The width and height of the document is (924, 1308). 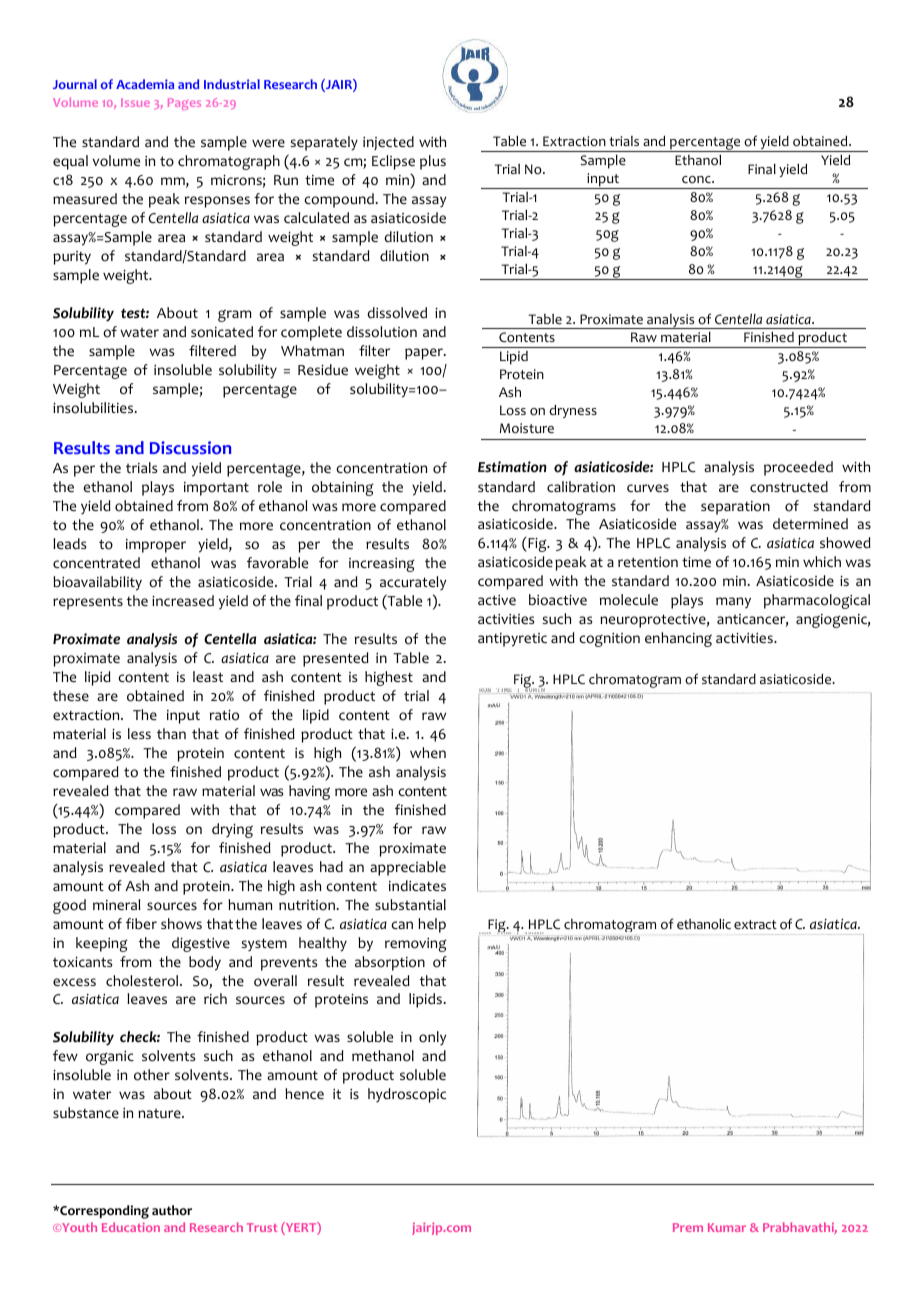 What do you see at coordinates (135, 102) in the document?
I see `Issue` at bounding box center [135, 102].
